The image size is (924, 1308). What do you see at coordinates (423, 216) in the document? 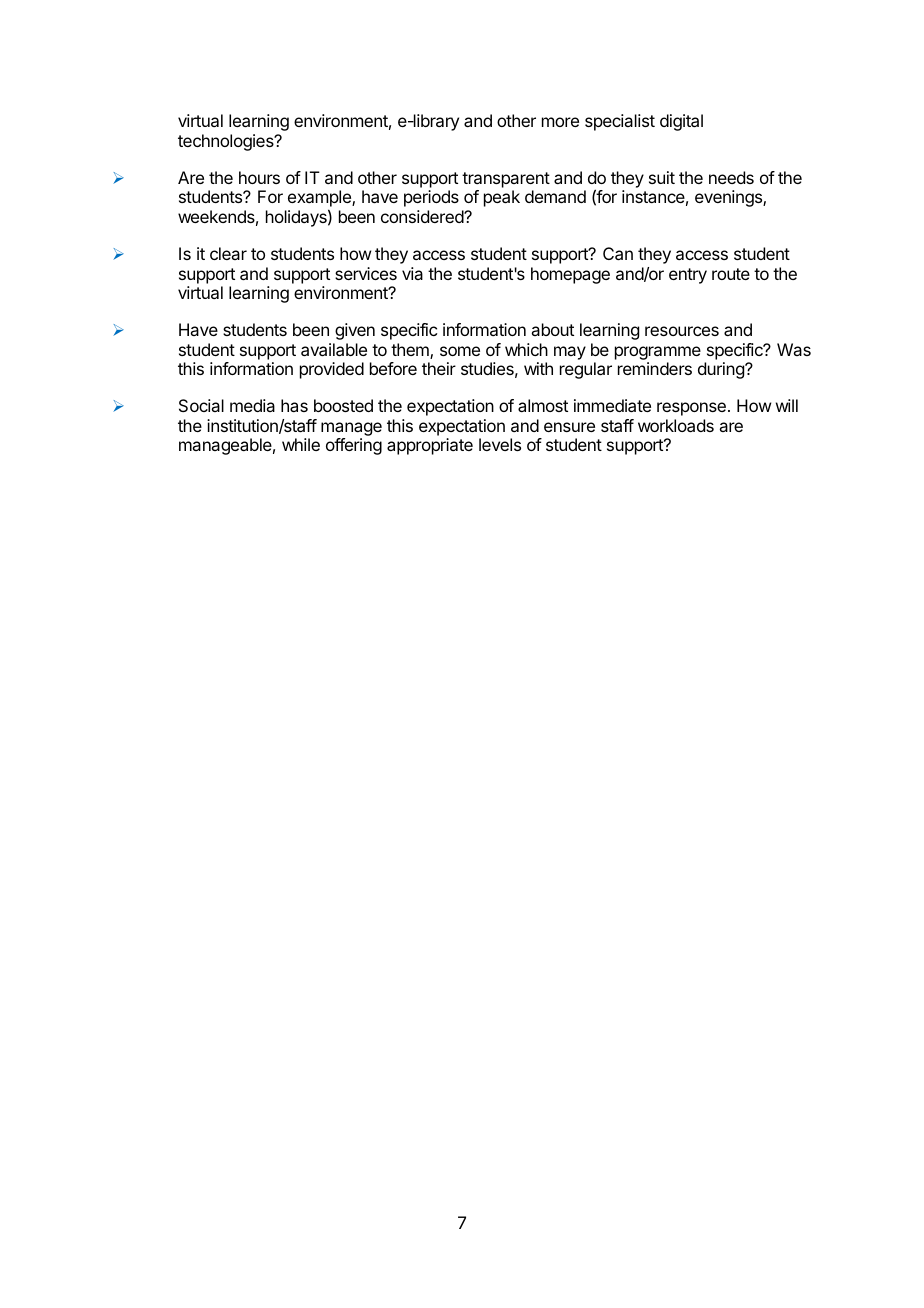
I see `considered` at bounding box center [423, 216].
